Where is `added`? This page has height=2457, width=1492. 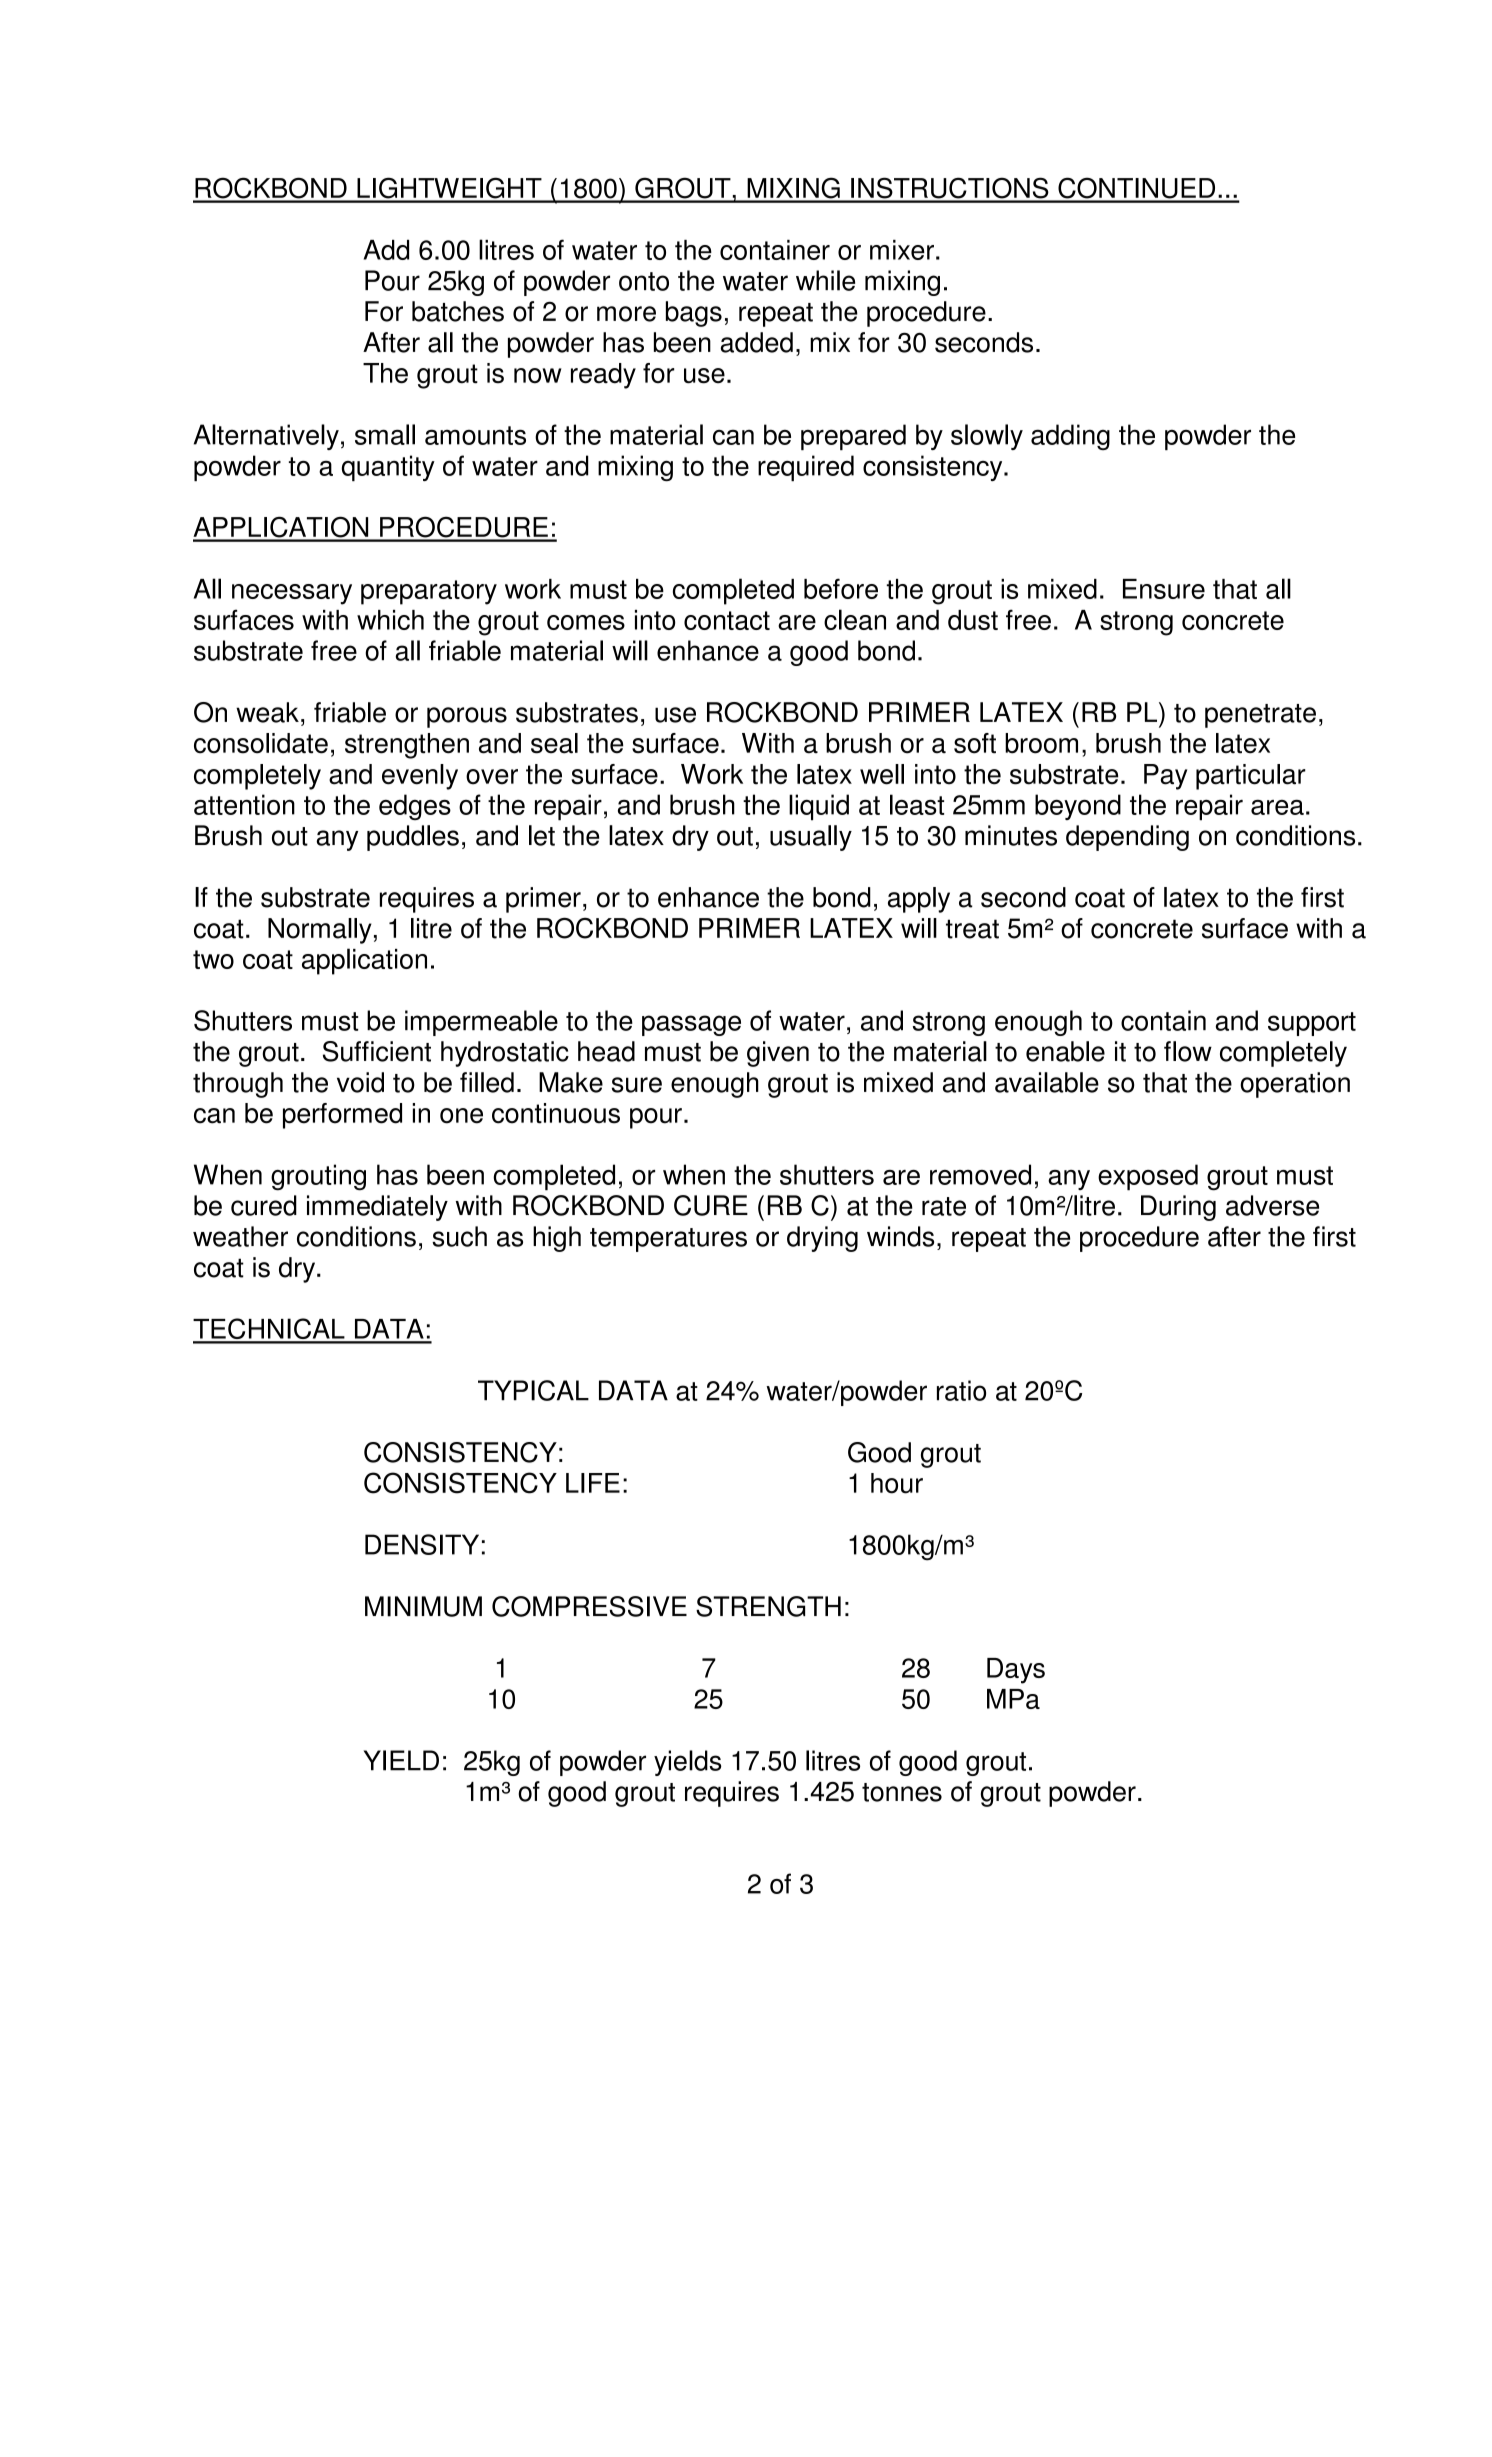
added is located at coordinates (757, 342).
